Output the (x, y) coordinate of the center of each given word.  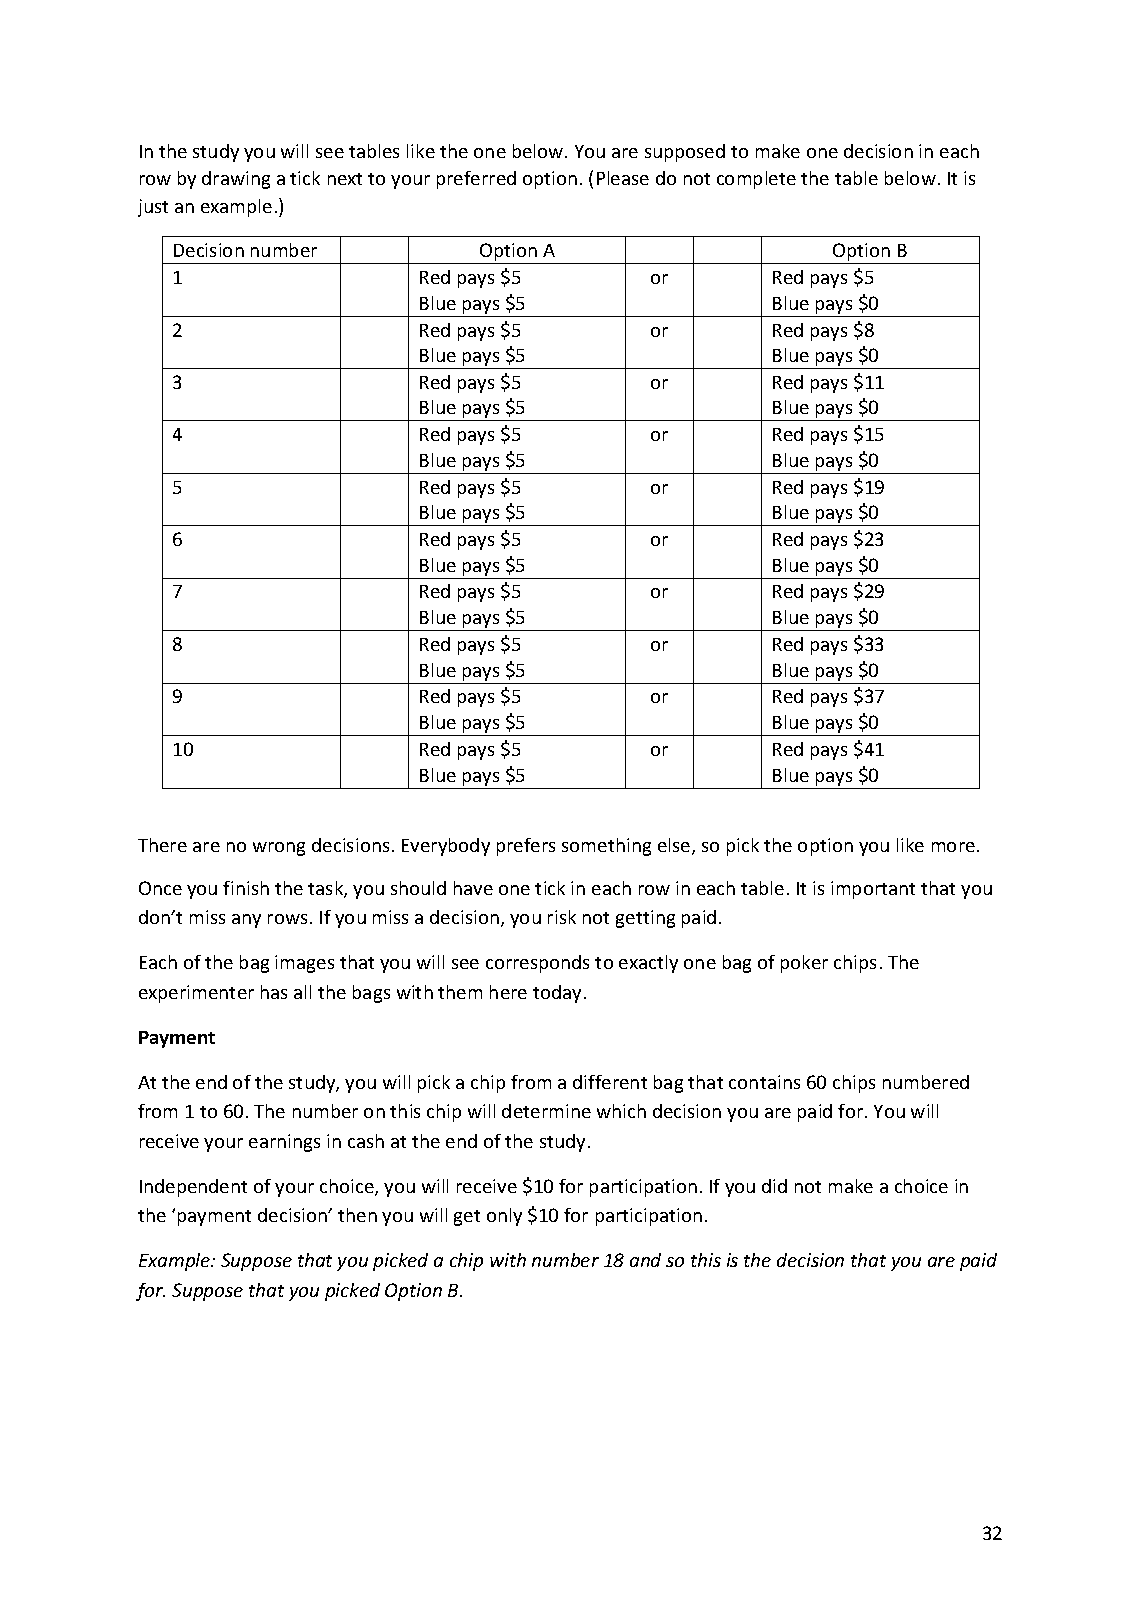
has (274, 992)
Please (623, 178)
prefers (526, 847)
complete (756, 180)
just (153, 208)
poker (804, 964)
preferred (476, 180)
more (953, 847)
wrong (279, 849)
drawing (236, 180)
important (873, 890)
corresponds (537, 964)
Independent (193, 1188)
